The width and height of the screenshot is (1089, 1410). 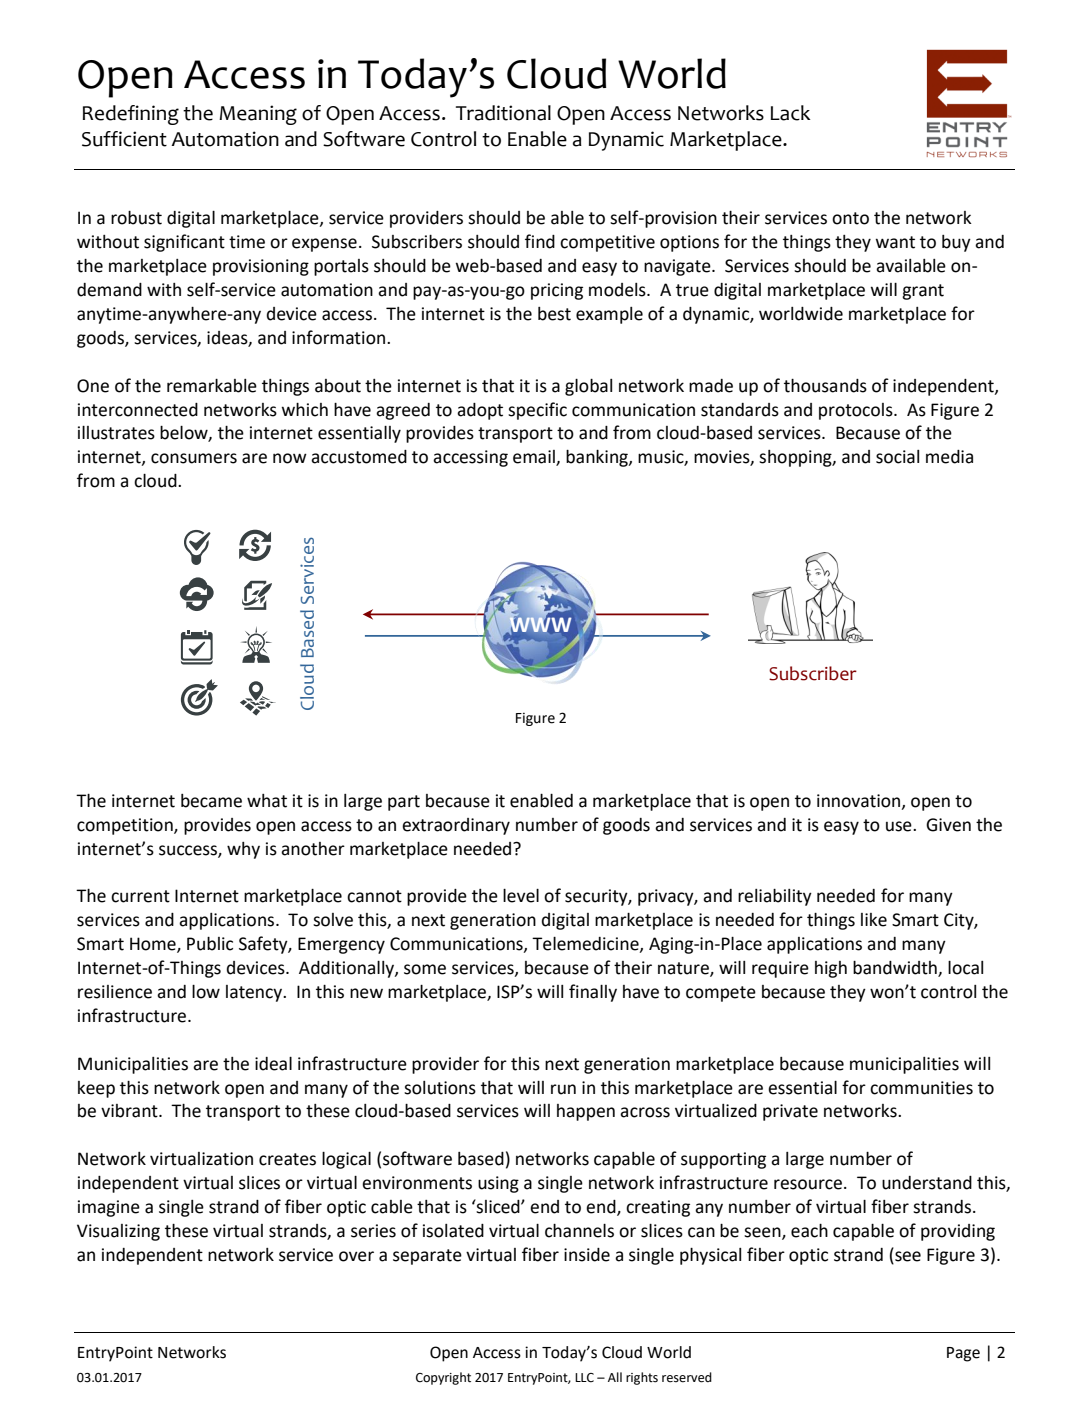 I want to click on like, so click(x=874, y=920).
